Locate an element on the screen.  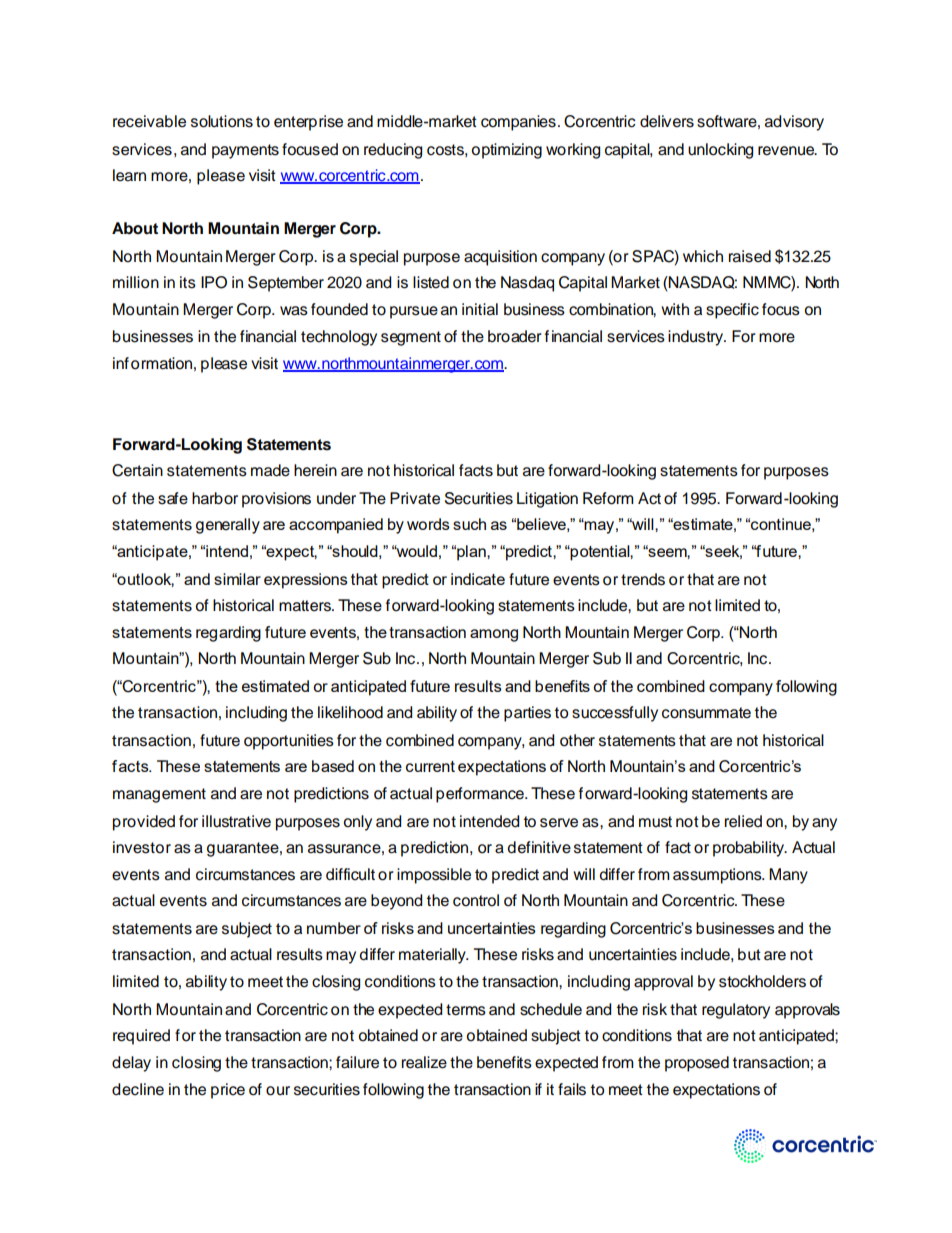
indicate is located at coordinates (478, 579).
